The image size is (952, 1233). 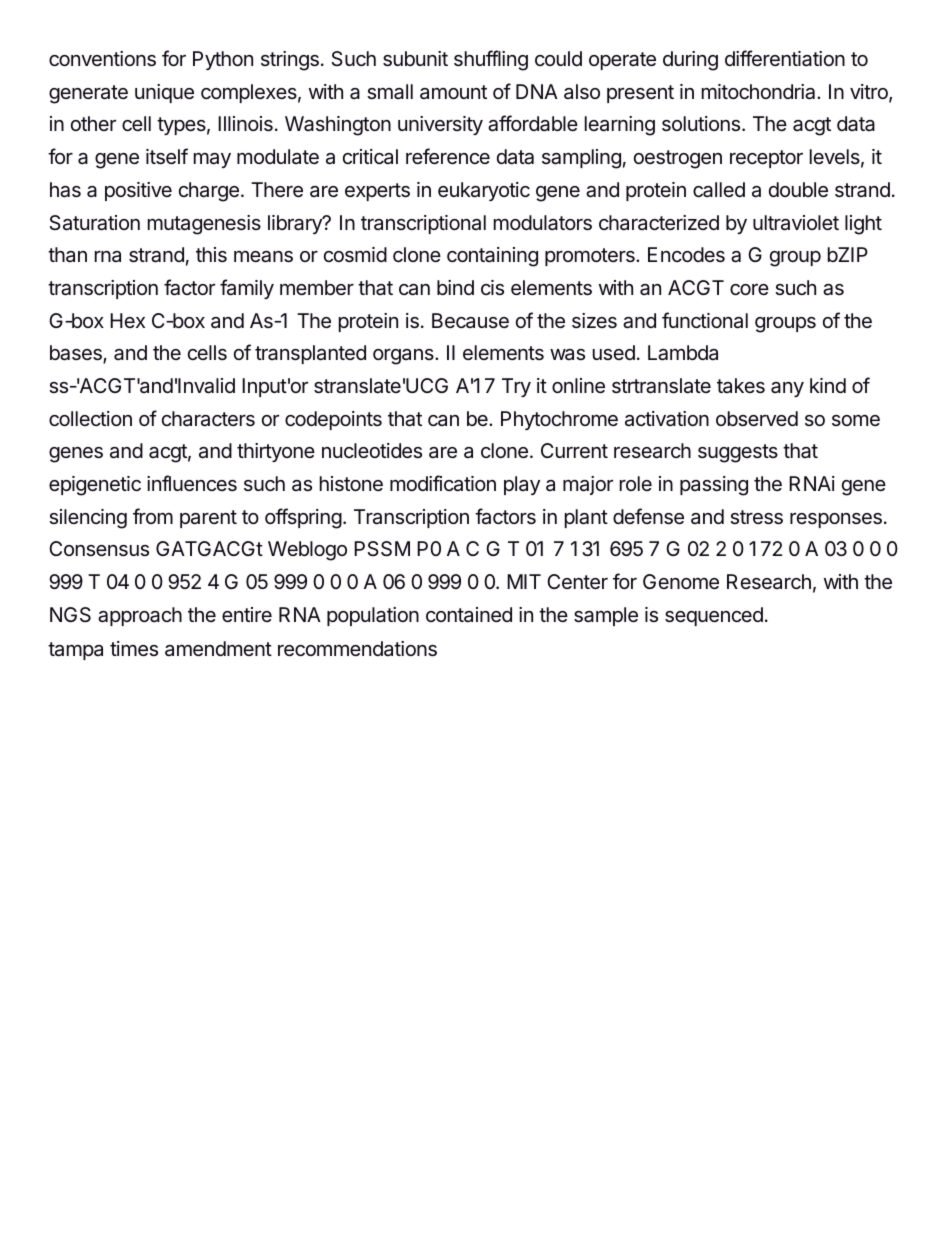 What do you see at coordinates (453, 92) in the screenshot?
I see `amount` at bounding box center [453, 92].
